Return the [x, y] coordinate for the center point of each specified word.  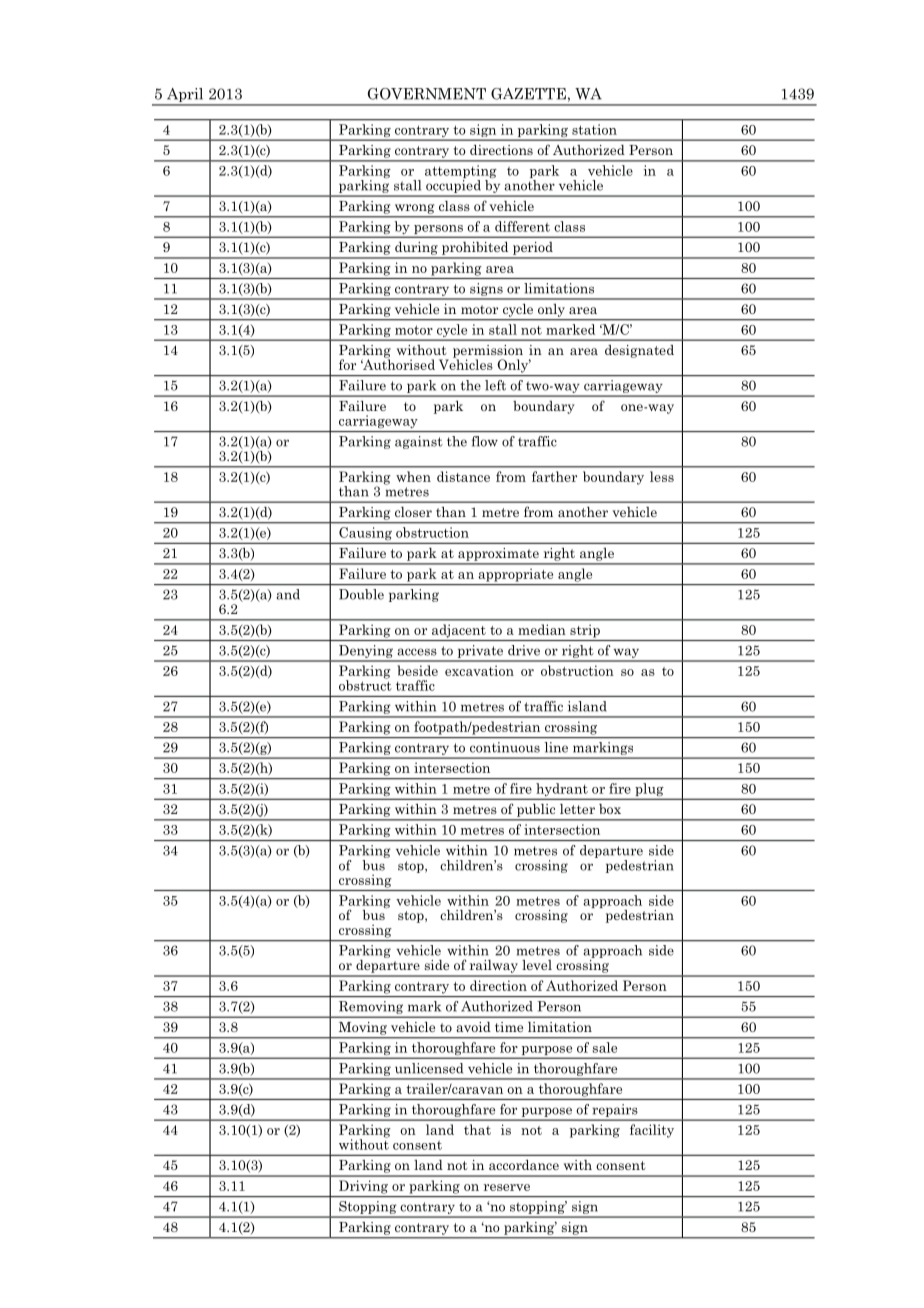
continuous [505, 747]
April [185, 96]
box [610, 809]
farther [554, 476]
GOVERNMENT [427, 94]
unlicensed [429, 1068]
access [417, 652]
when [413, 476]
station [594, 129]
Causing [365, 533]
